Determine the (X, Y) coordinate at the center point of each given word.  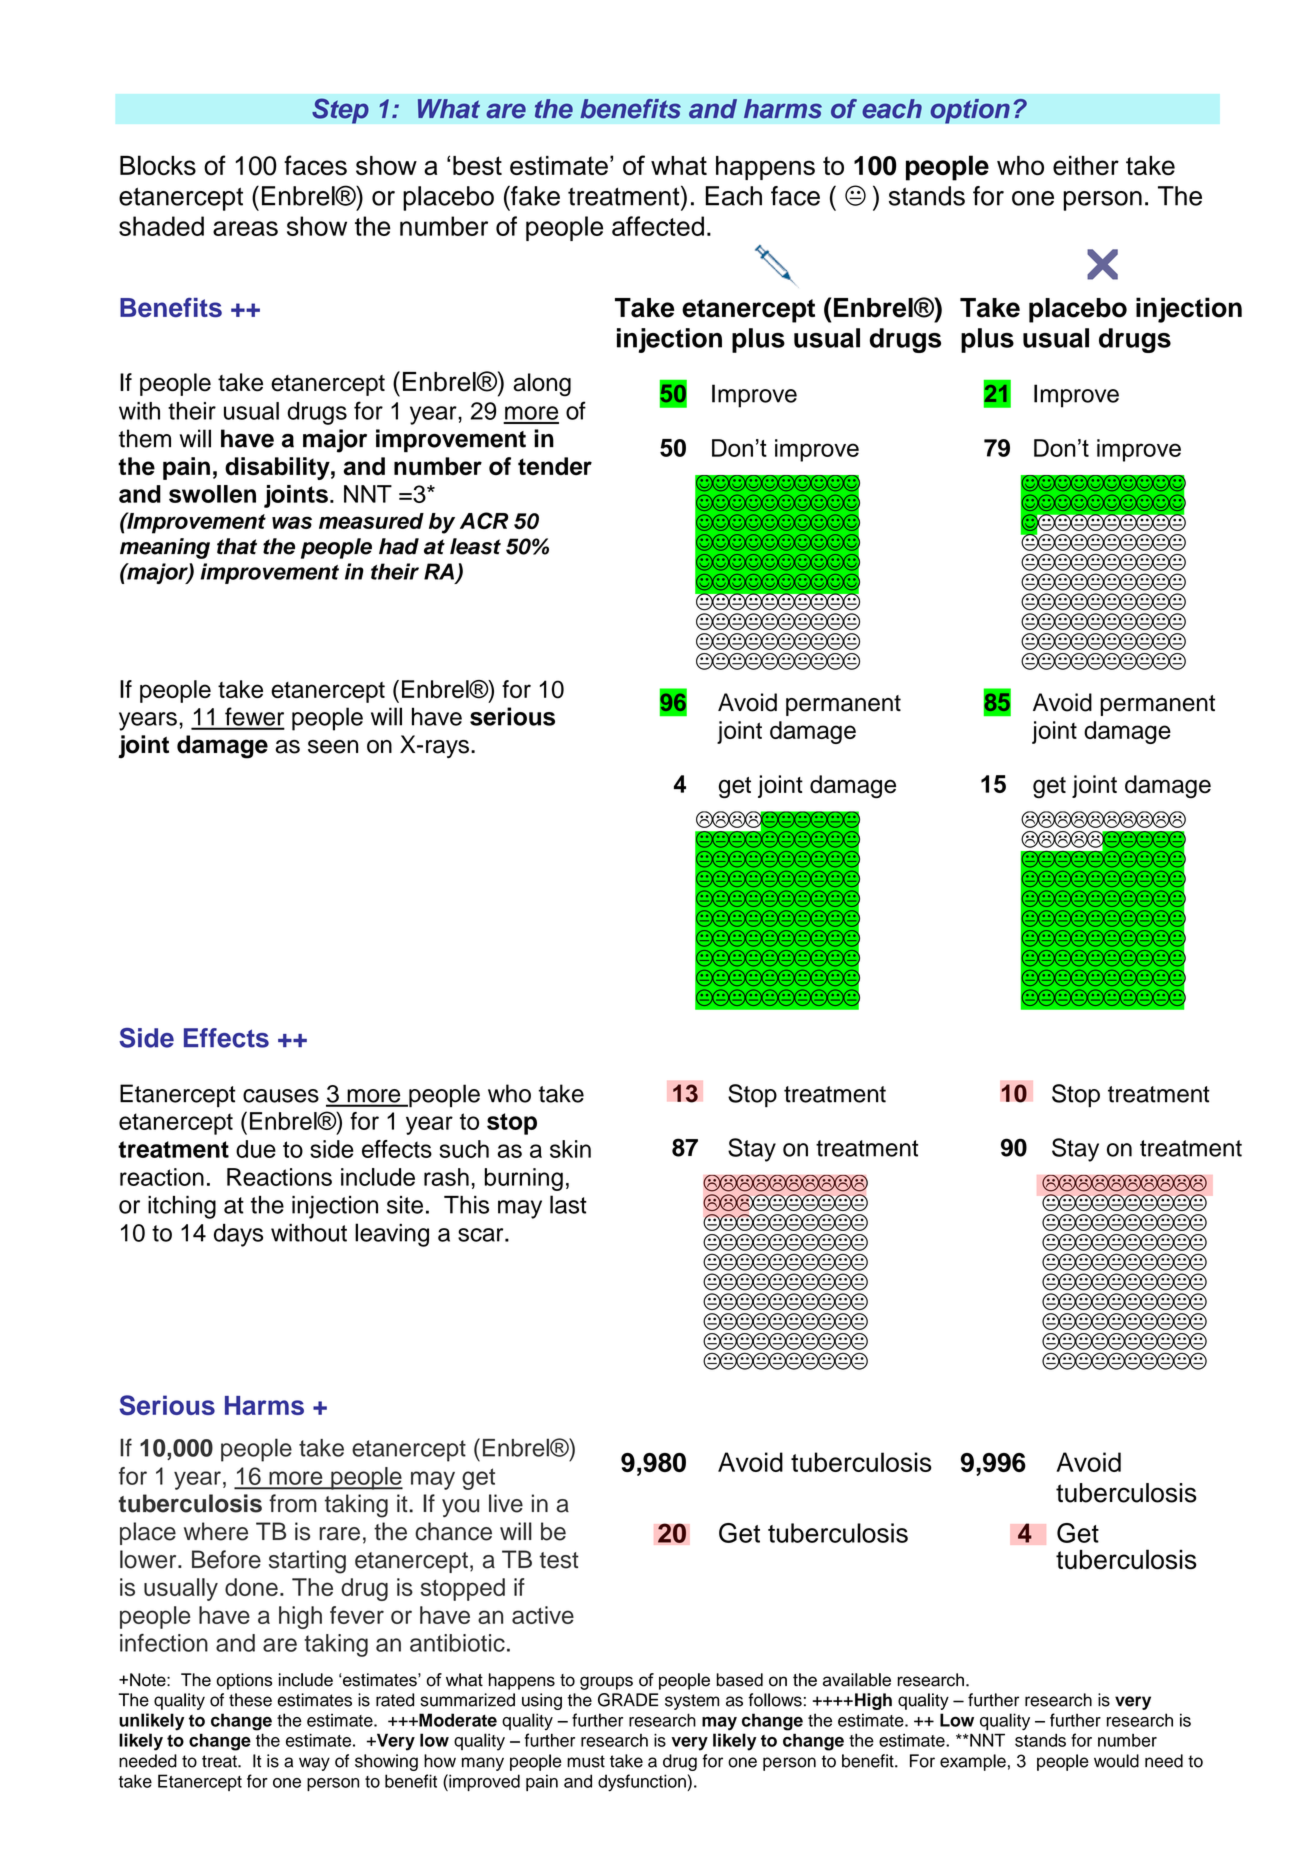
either (1086, 166)
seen (333, 747)
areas (245, 228)
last (568, 1204)
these (250, 1700)
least (475, 546)
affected (658, 226)
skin (570, 1149)
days (238, 1235)
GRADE (628, 1700)
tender (555, 466)
